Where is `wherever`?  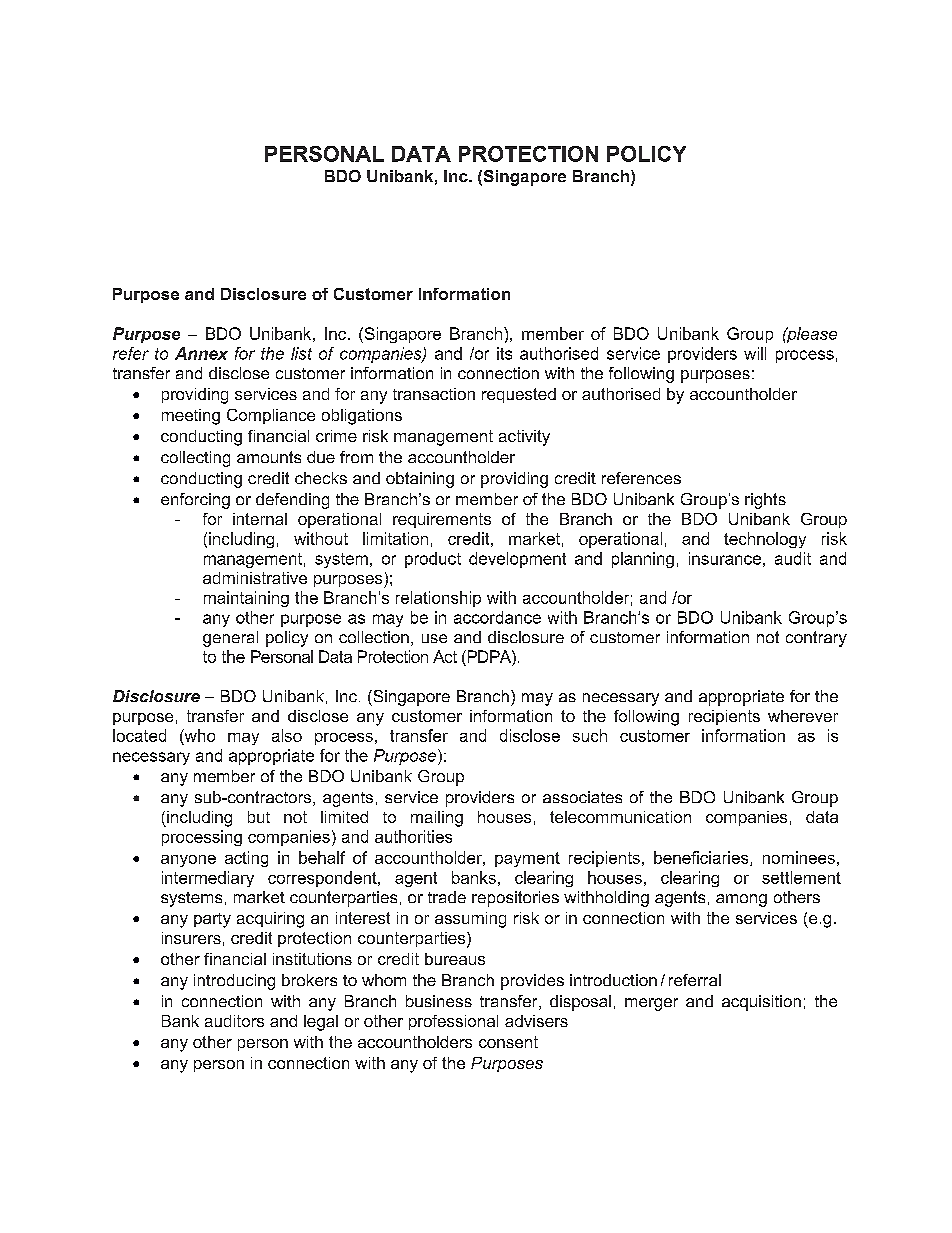 wherever is located at coordinates (803, 716).
